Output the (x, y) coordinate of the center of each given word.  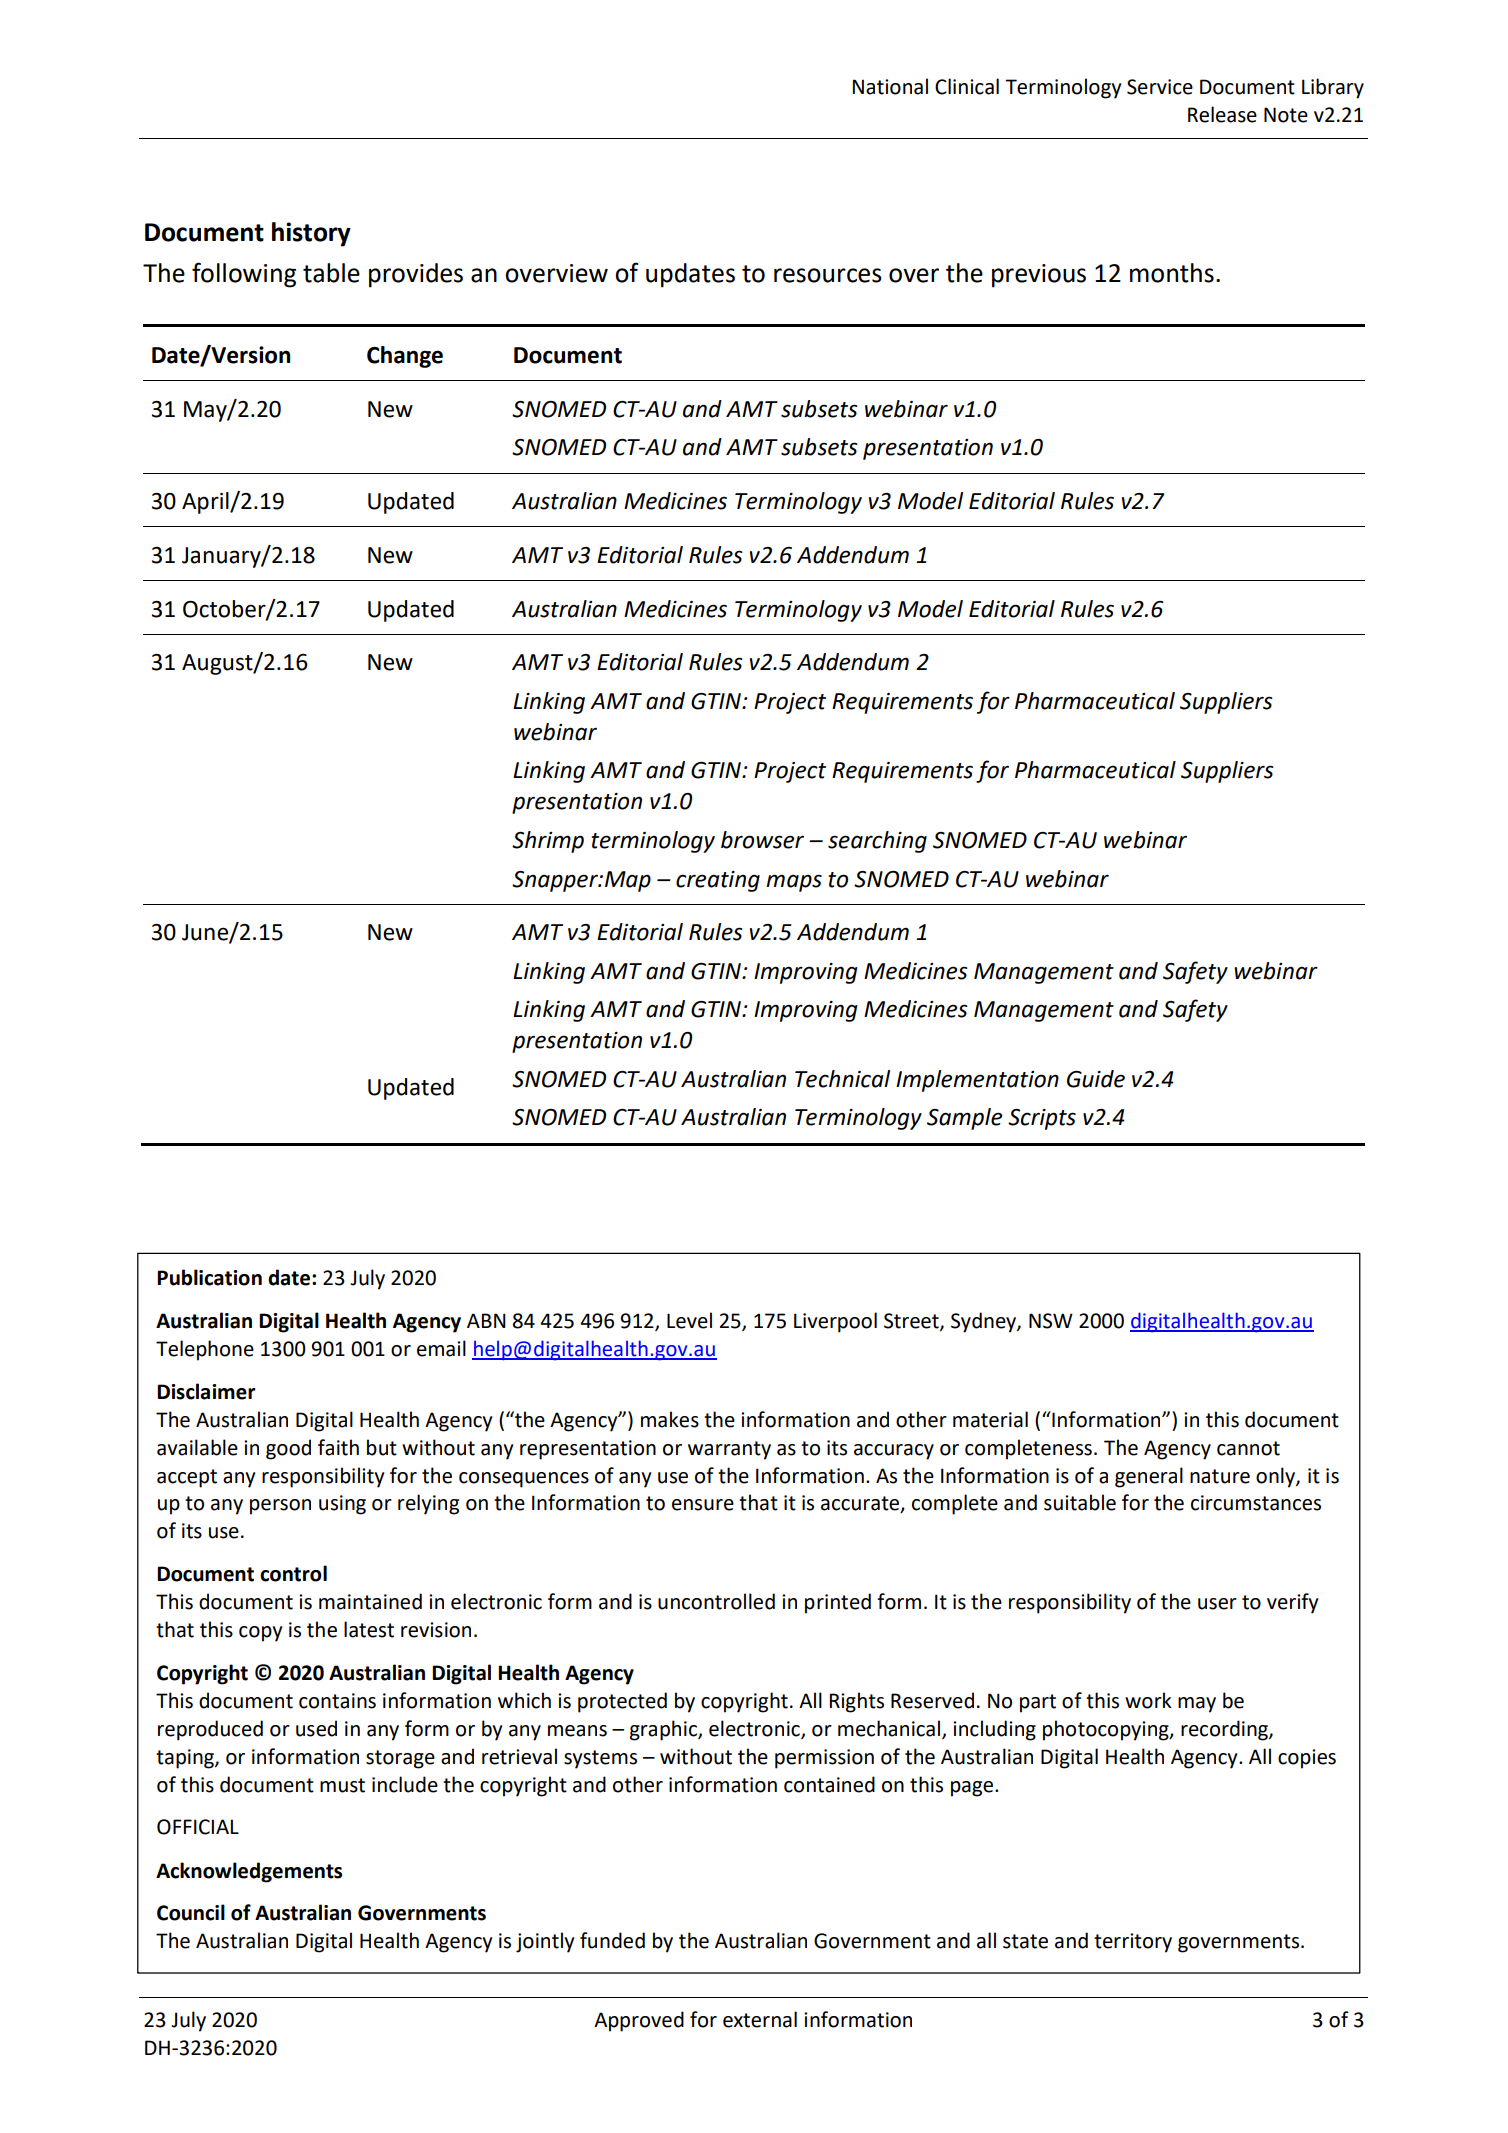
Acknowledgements (249, 1872)
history (311, 234)
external (760, 2019)
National (890, 86)
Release (1222, 114)
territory (1133, 1943)
